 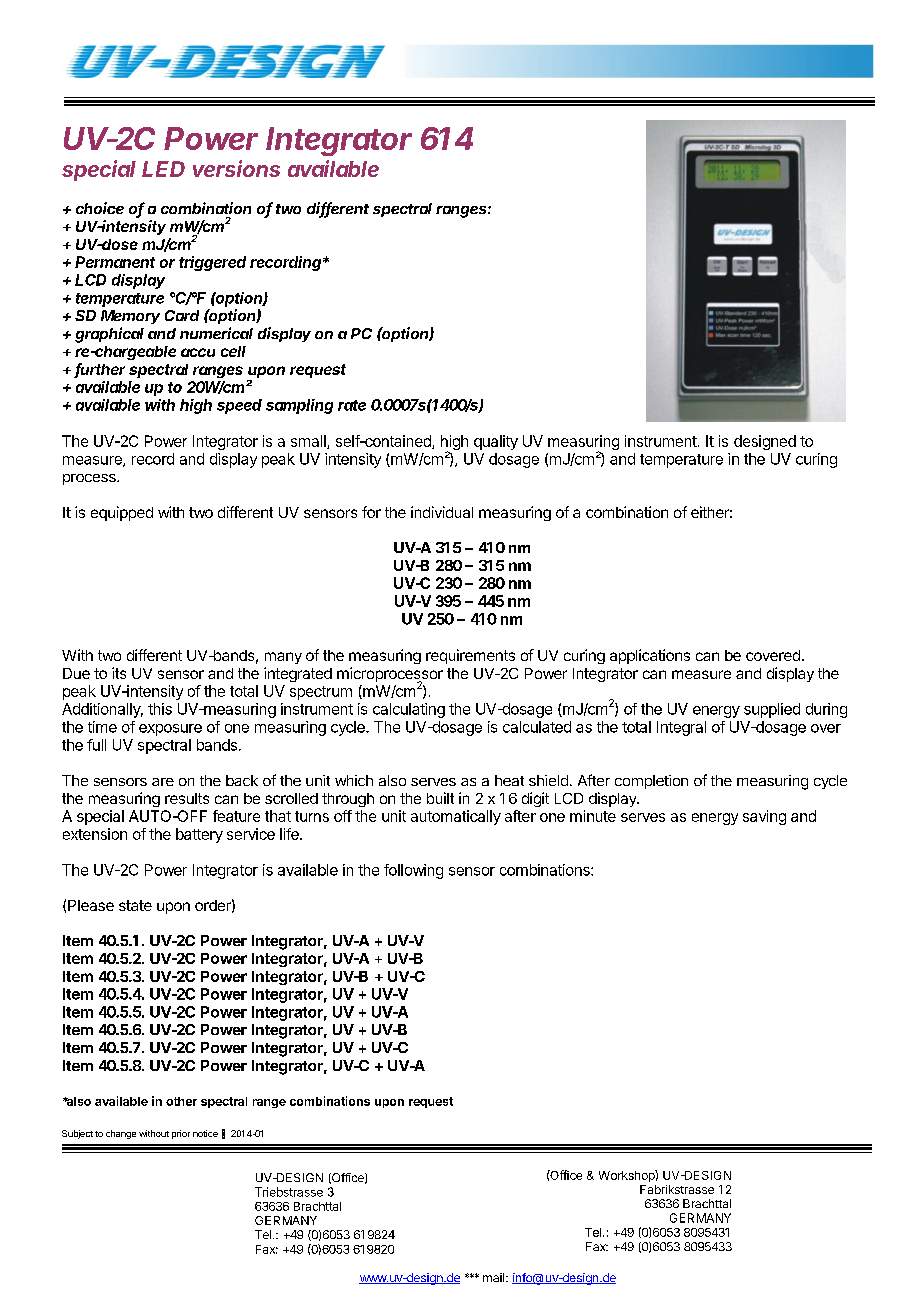 What do you see at coordinates (442, 512) in the page?
I see `individual` at bounding box center [442, 512].
